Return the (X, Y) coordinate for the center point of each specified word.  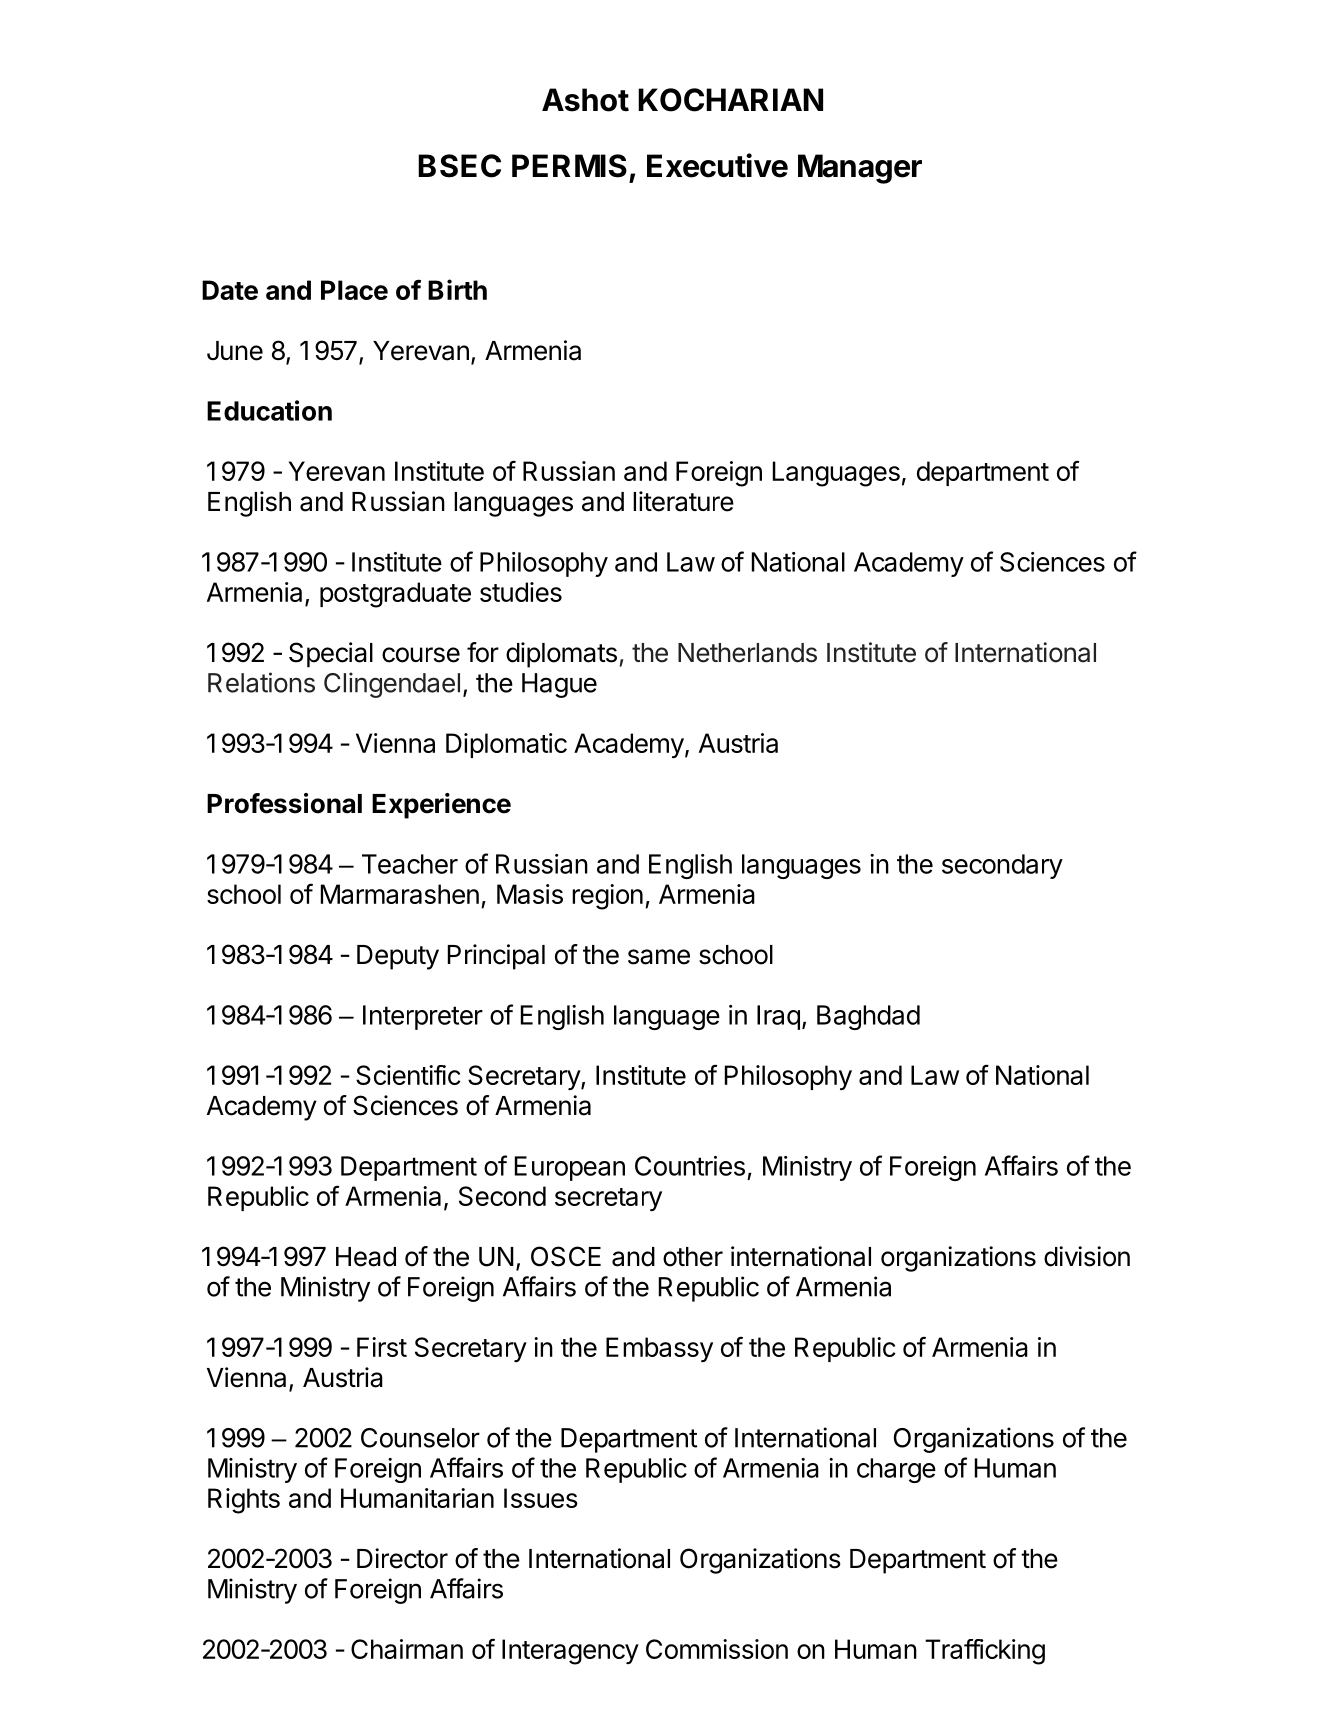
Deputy (398, 957)
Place (354, 290)
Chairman (407, 1649)
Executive (717, 165)
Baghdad (868, 1017)
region (607, 897)
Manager (860, 169)
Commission (717, 1649)
